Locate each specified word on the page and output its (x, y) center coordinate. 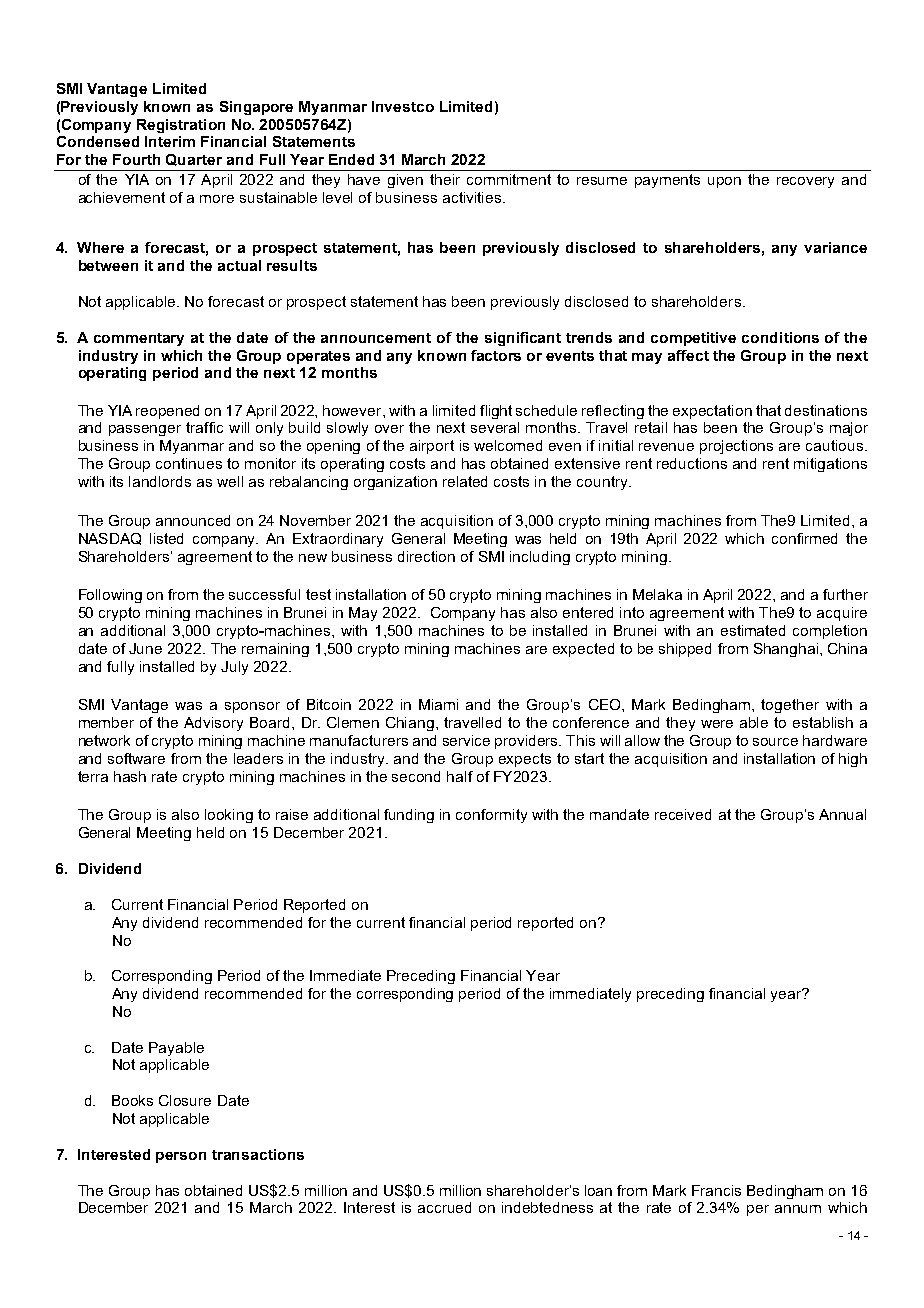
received (683, 814)
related (465, 481)
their (445, 179)
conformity (491, 816)
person (181, 1157)
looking (229, 816)
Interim (170, 141)
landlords (160, 481)
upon (724, 182)
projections (736, 447)
